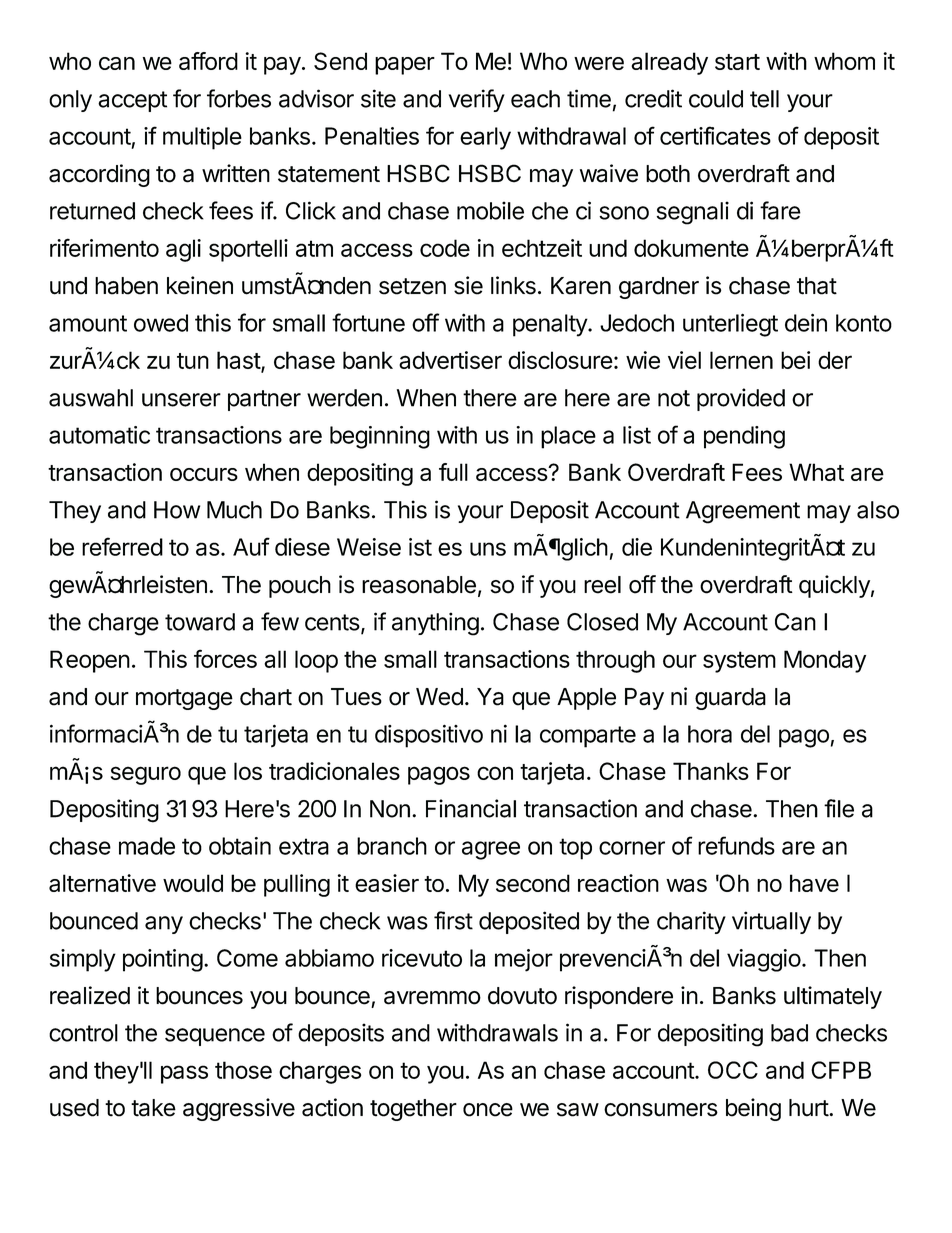  I want to click on owed, so click(161, 323).
